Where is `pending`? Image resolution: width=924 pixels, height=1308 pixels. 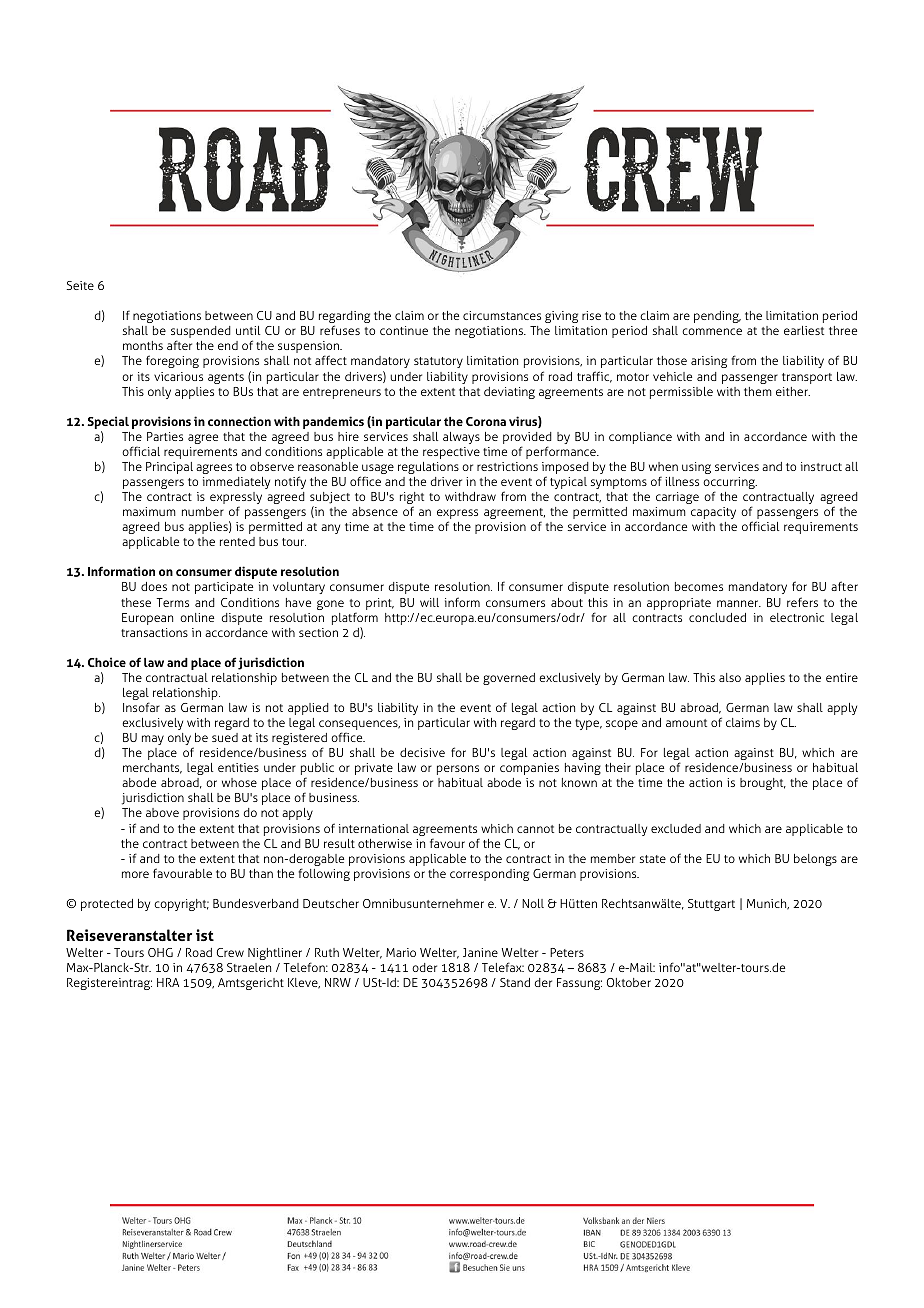
pending is located at coordinates (717, 317).
